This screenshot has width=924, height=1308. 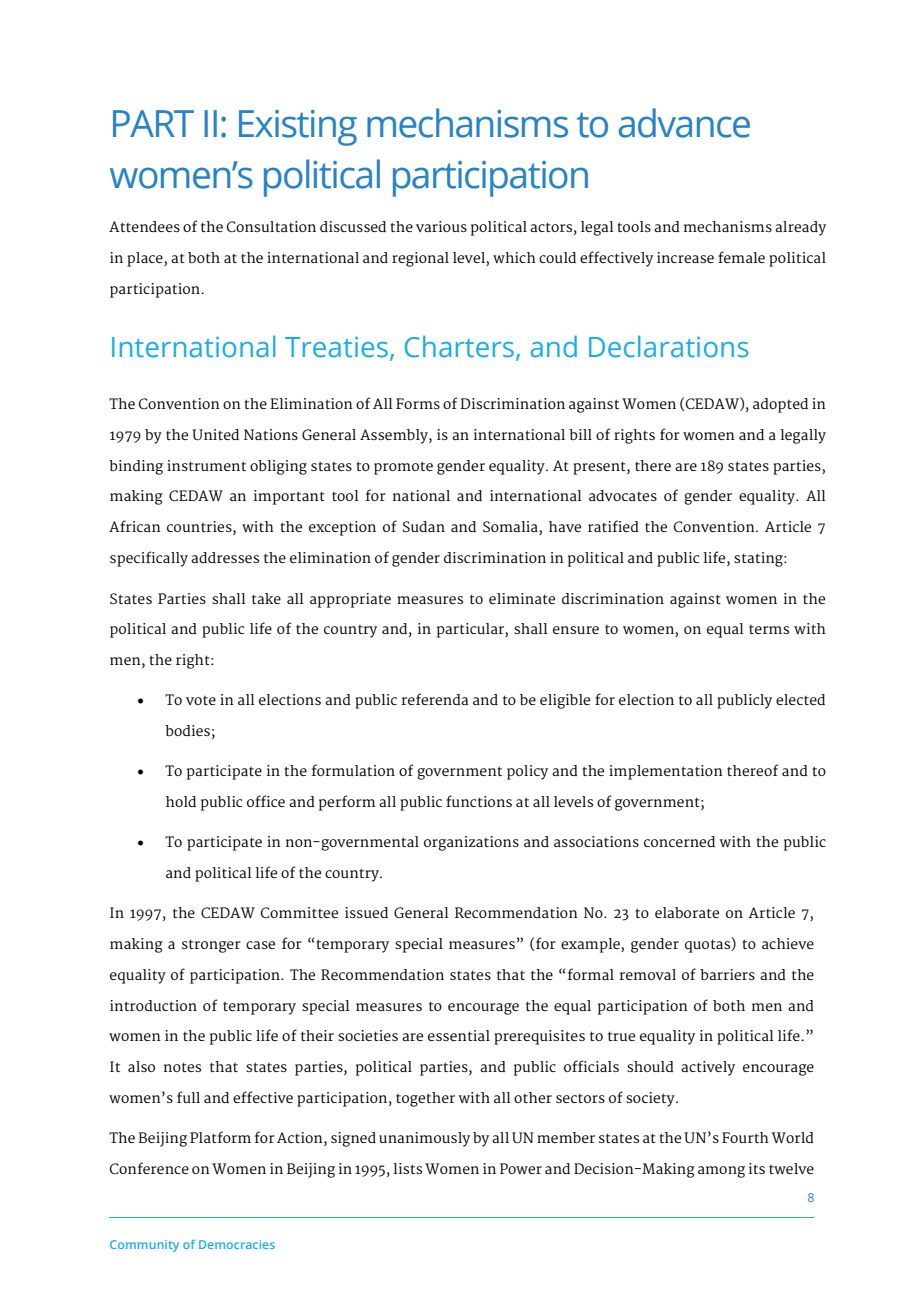 I want to click on Democracies, so click(x=237, y=1244).
